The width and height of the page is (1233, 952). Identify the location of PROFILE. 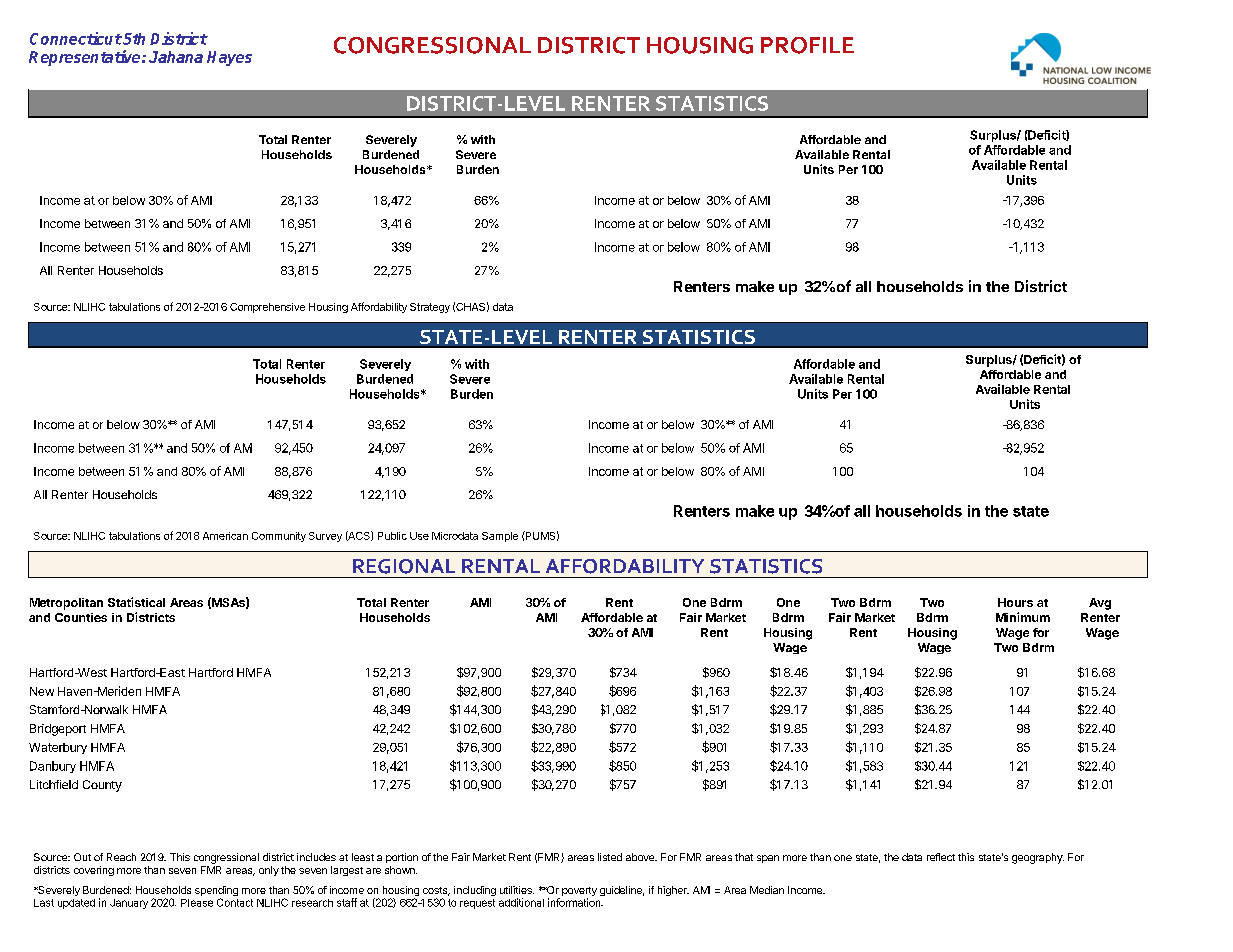
(807, 45).
